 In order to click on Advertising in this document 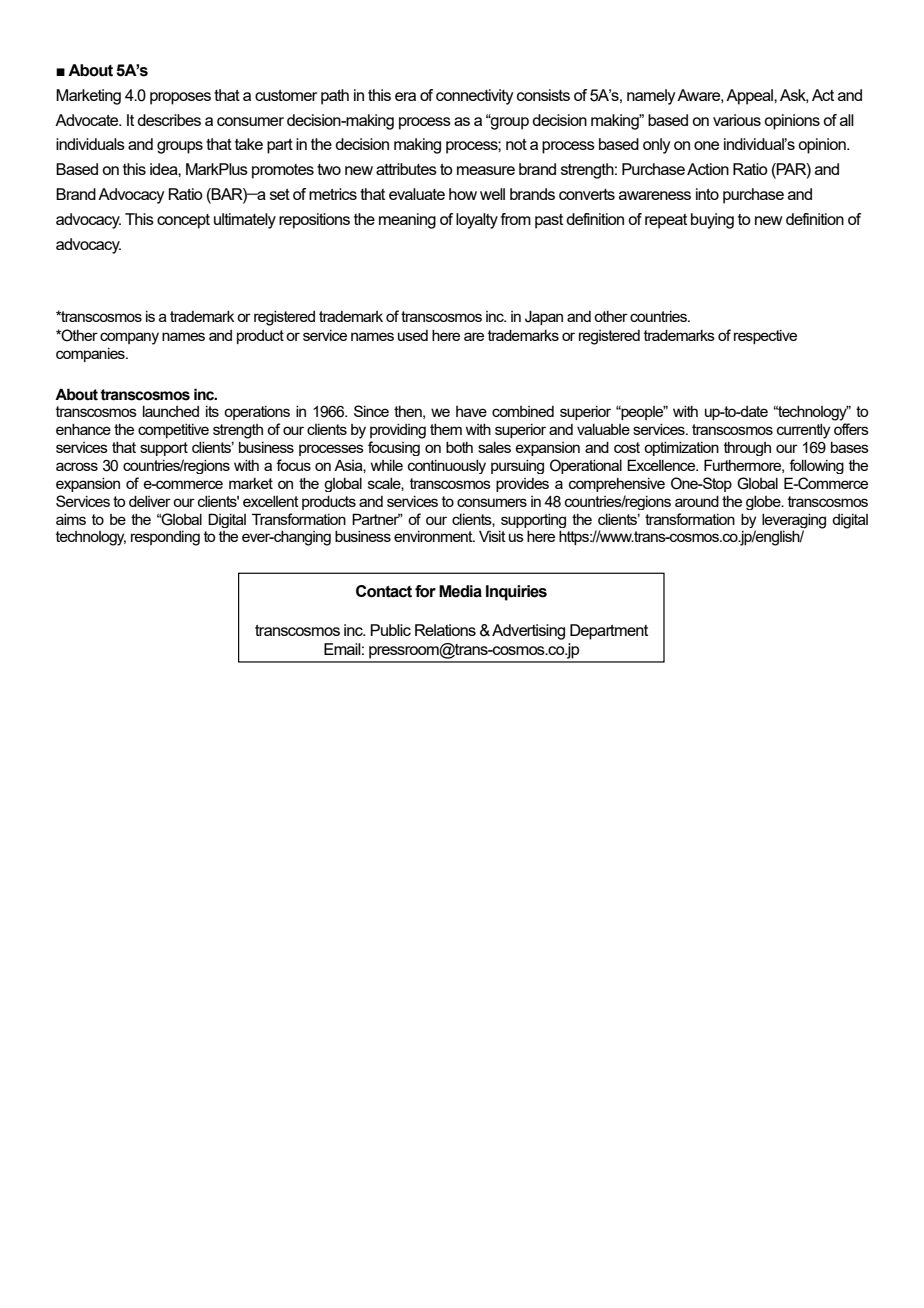, I will do `click(528, 632)`.
